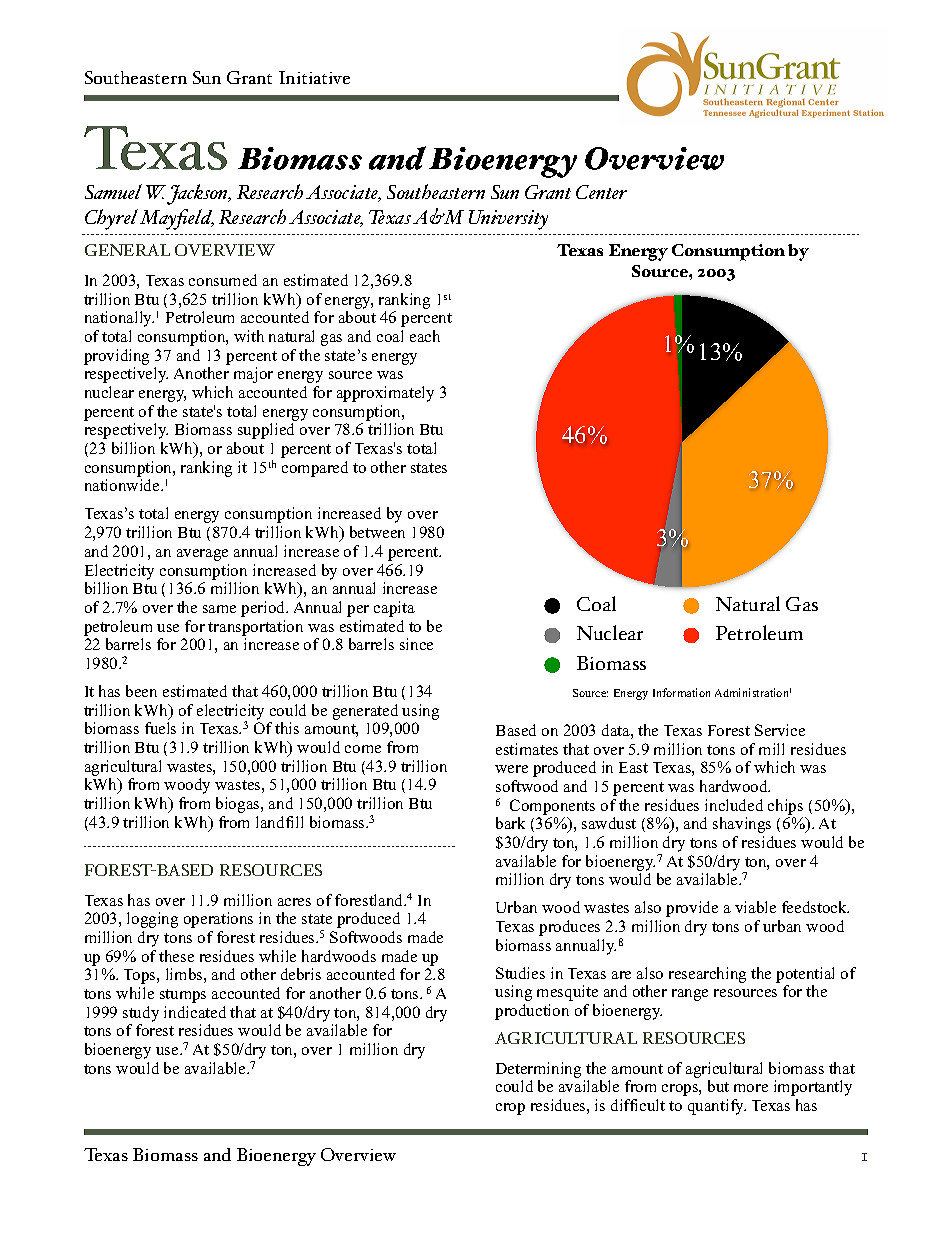 Image resolution: width=952 pixels, height=1233 pixels. What do you see at coordinates (601, 192) in the screenshot?
I see `Center` at bounding box center [601, 192].
